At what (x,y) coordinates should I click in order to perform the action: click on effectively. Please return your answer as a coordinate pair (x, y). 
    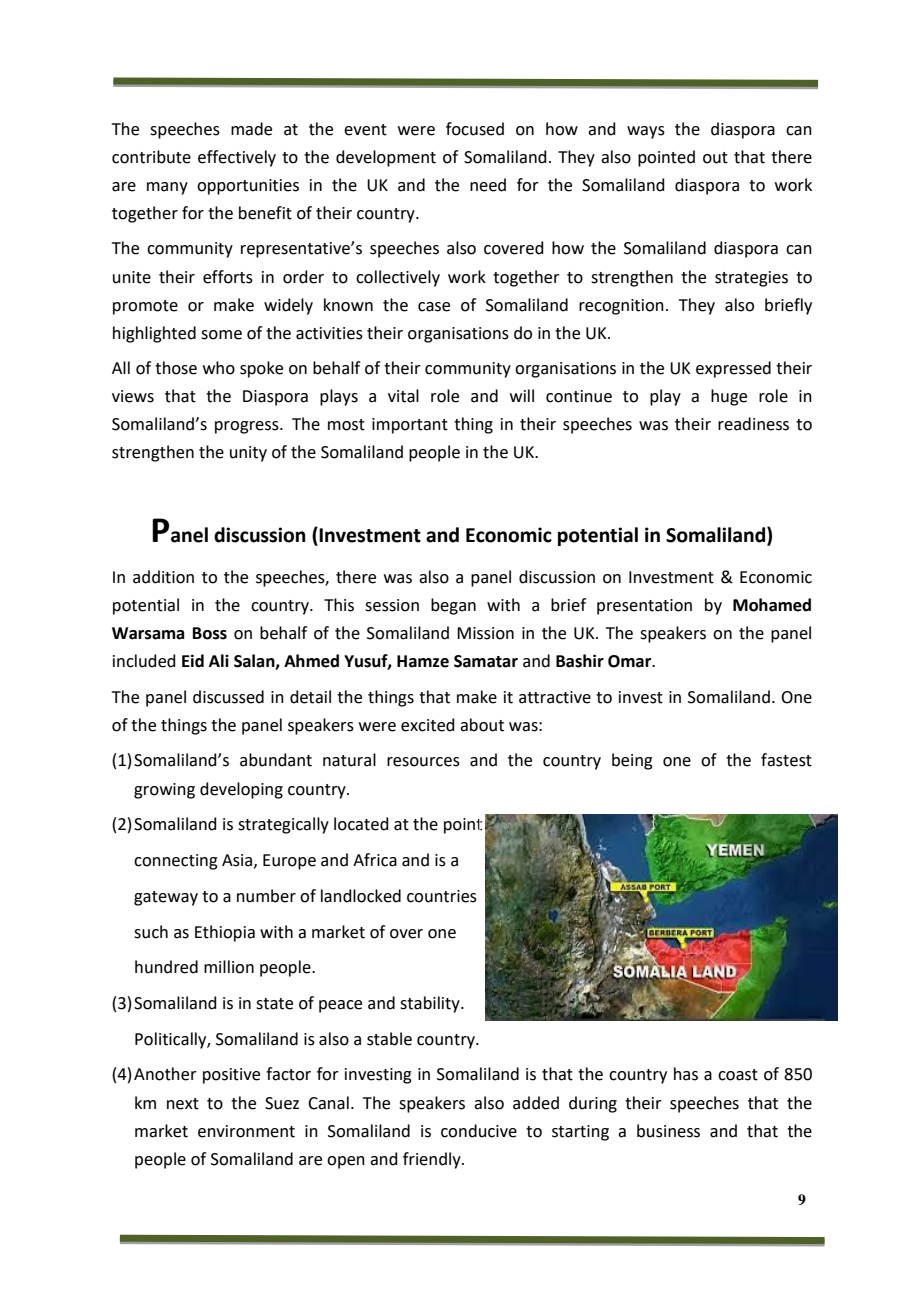
    Looking at the image, I should click on (237, 158).
